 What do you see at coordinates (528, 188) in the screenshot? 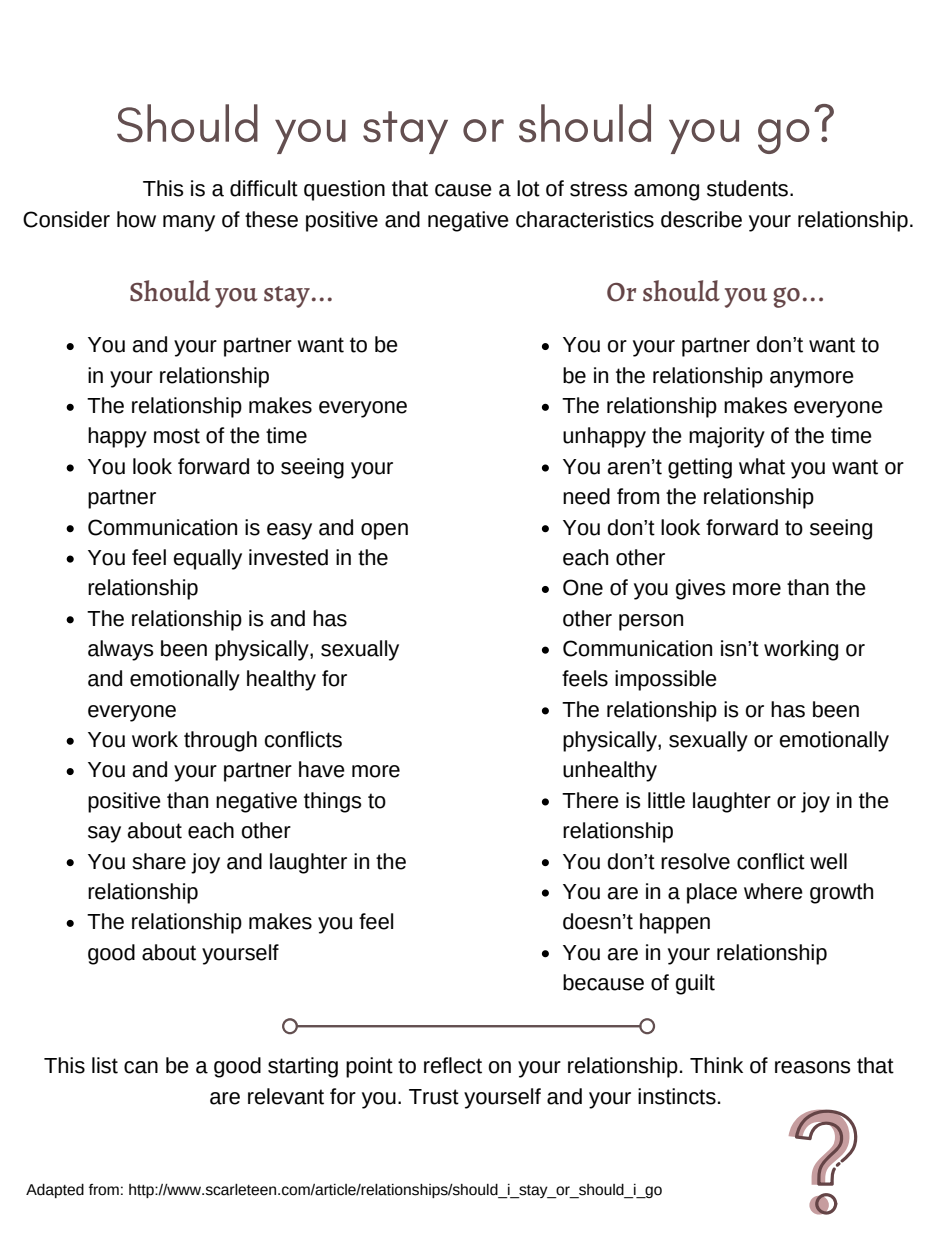
I see `lot` at bounding box center [528, 188].
